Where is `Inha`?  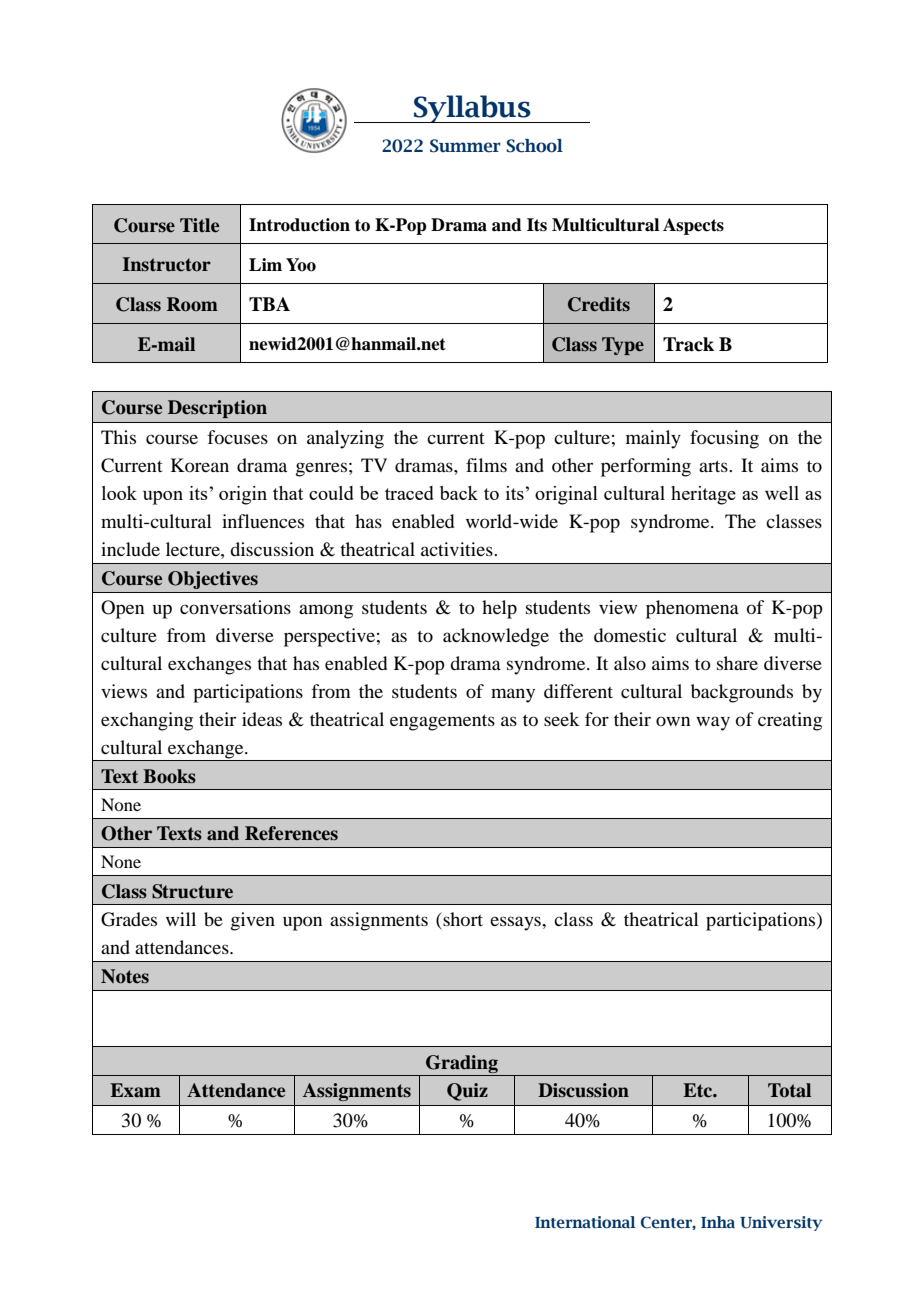 Inha is located at coordinates (718, 1222).
